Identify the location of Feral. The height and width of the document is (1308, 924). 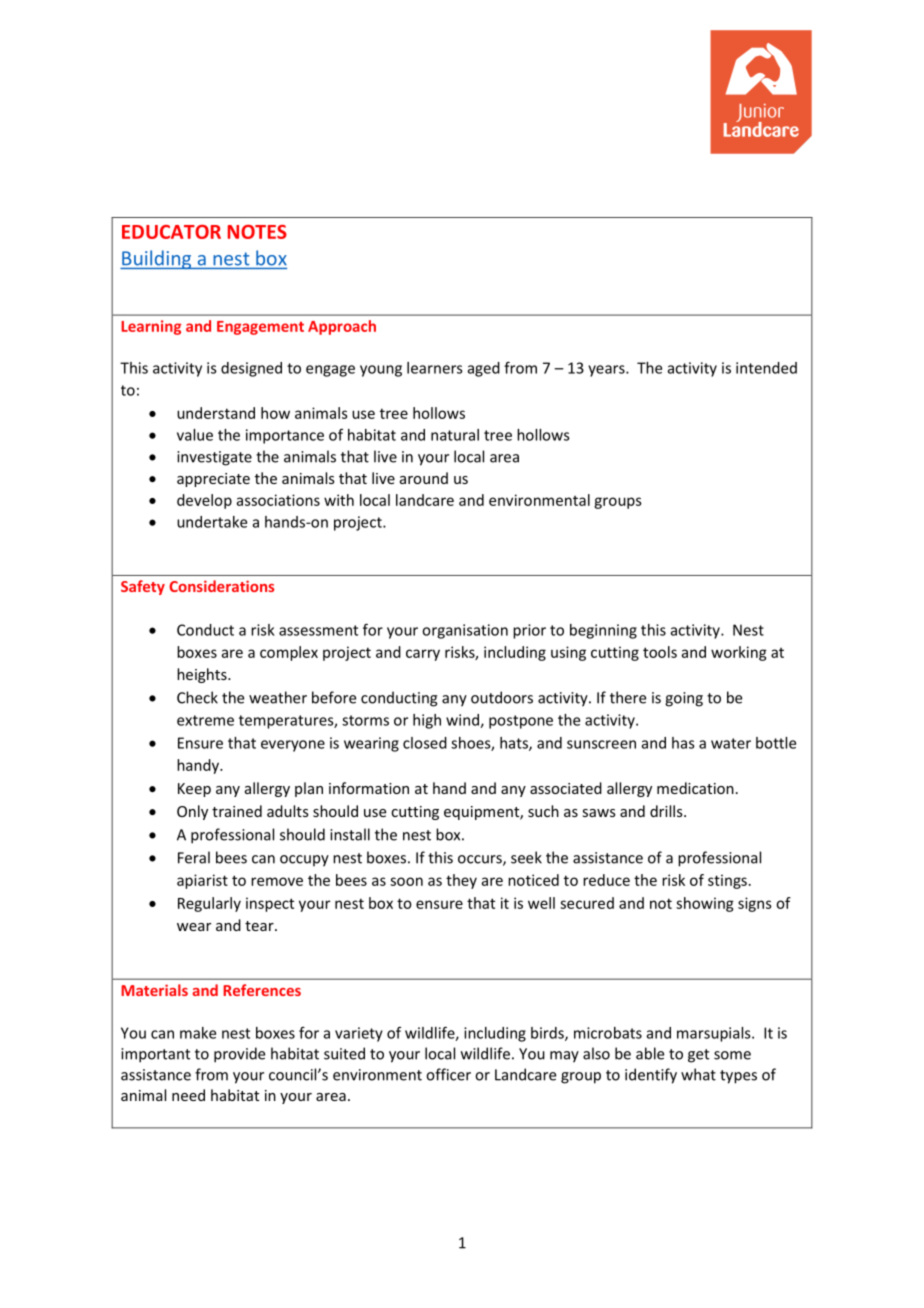
(194, 857).
